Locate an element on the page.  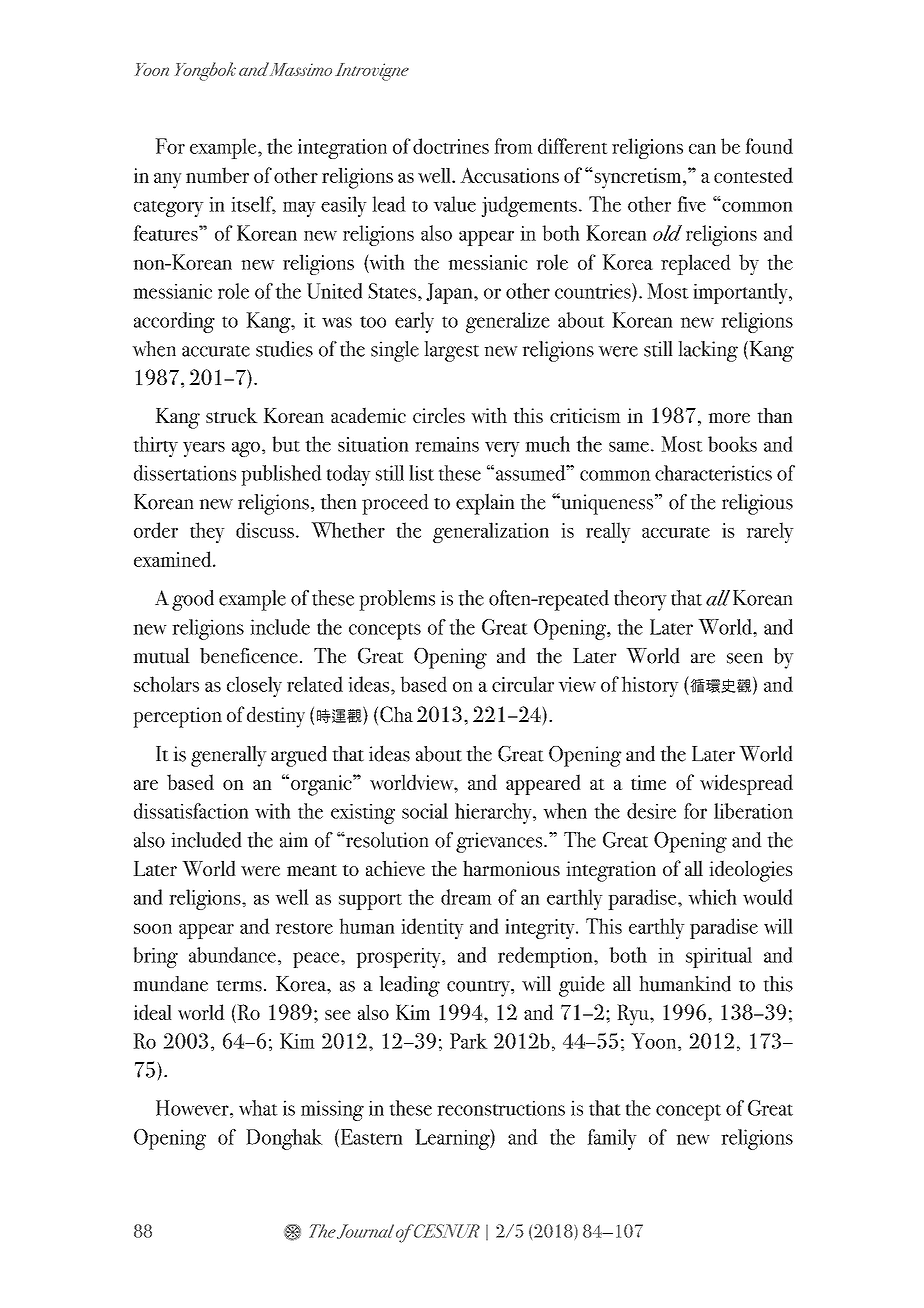
doctrines is located at coordinates (451, 146).
